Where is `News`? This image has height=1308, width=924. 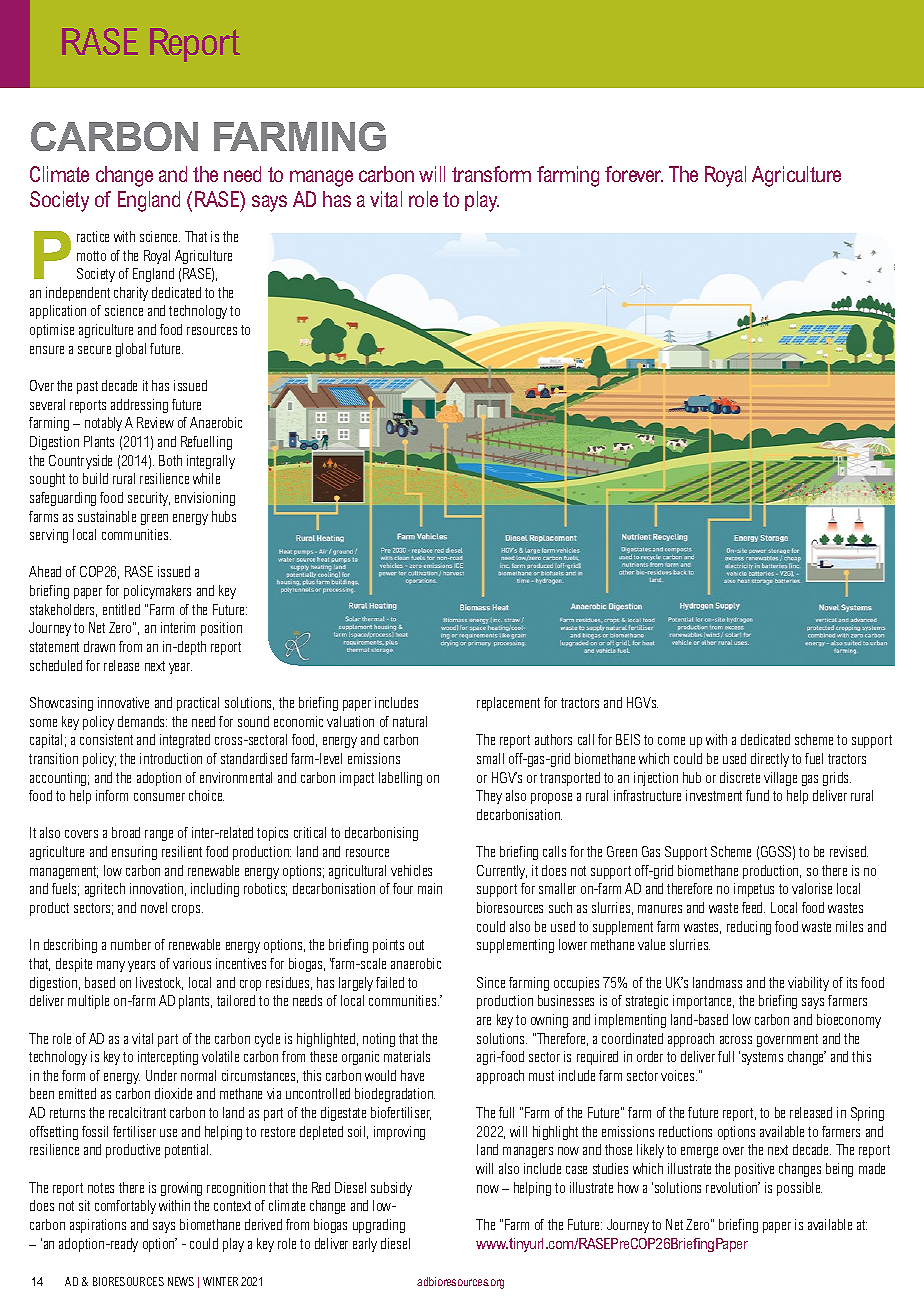 News is located at coordinates (181, 1281).
